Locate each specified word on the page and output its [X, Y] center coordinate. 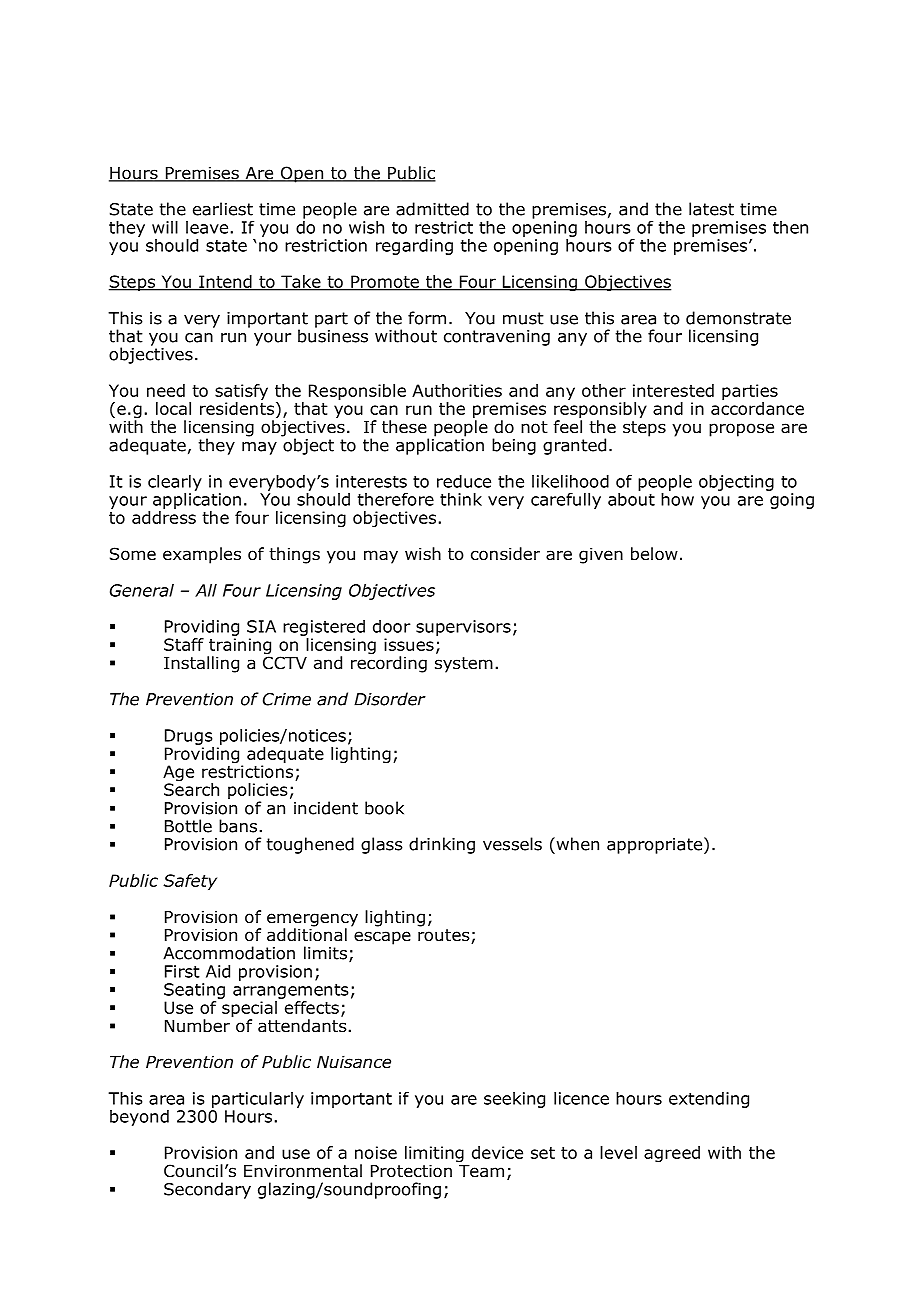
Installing [201, 664]
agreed [672, 1154]
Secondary [207, 1190]
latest [711, 209]
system [464, 665]
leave [207, 227]
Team [481, 1171]
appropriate [656, 845]
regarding [414, 247]
